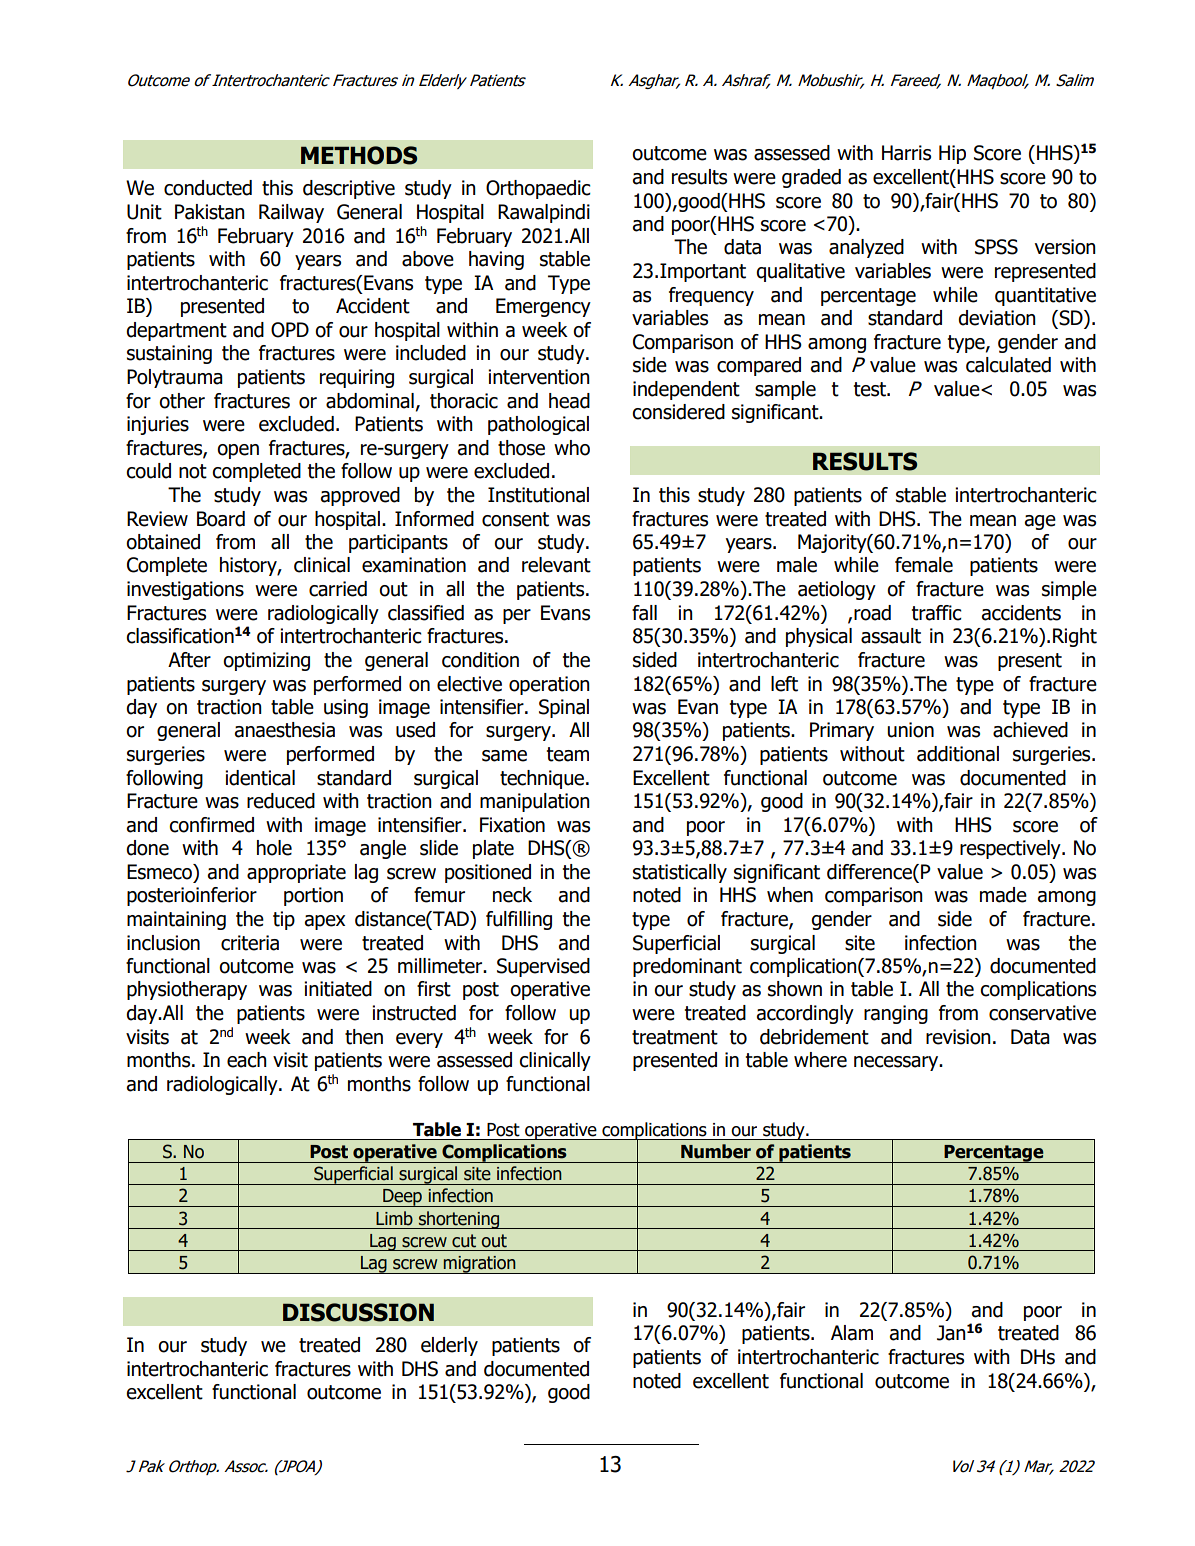 This screenshot has width=1195, height=1546. Describe the element at coordinates (952, 154) in the screenshot. I see `Hip` at that location.
